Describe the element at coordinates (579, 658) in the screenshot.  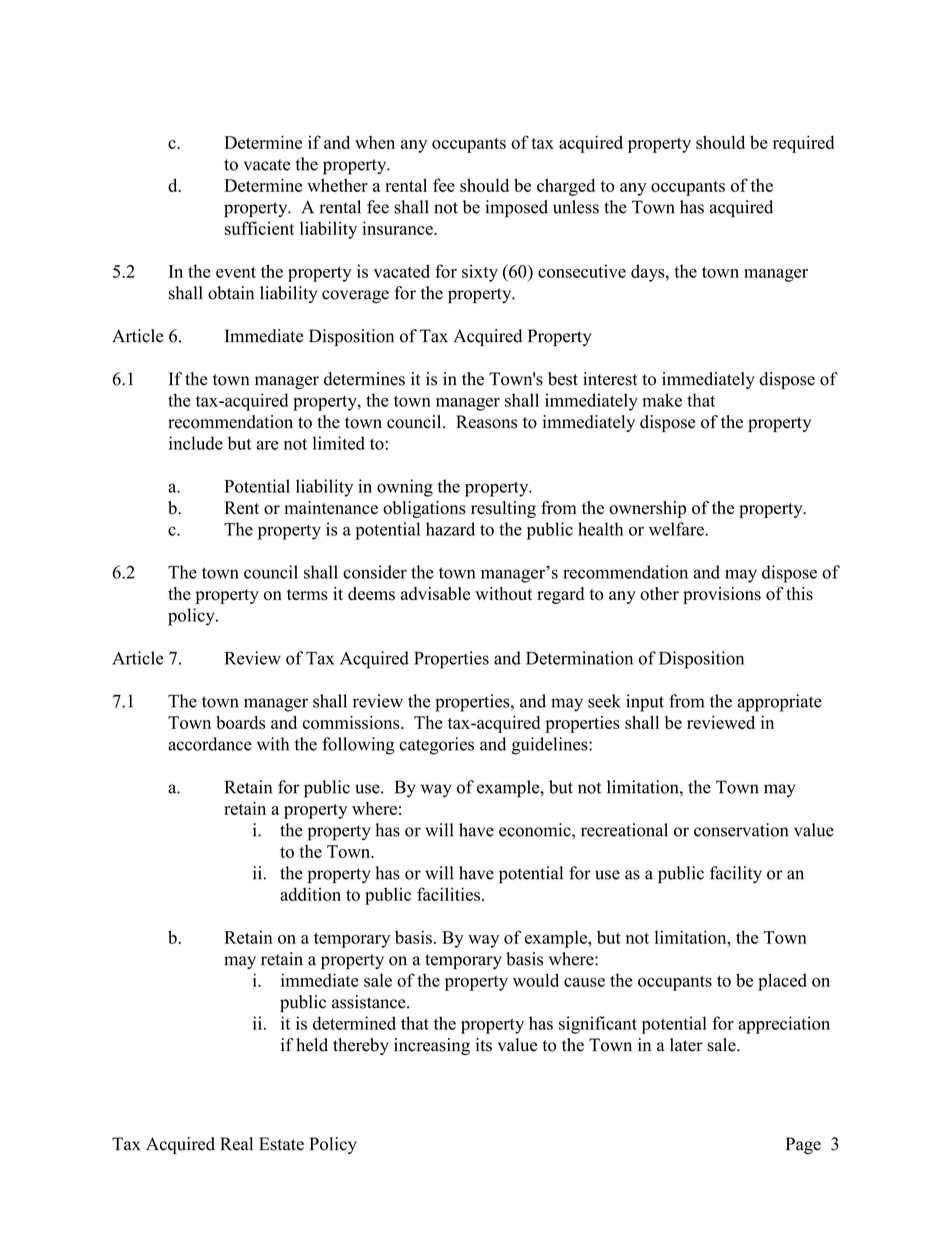
I see `Determination` at that location.
